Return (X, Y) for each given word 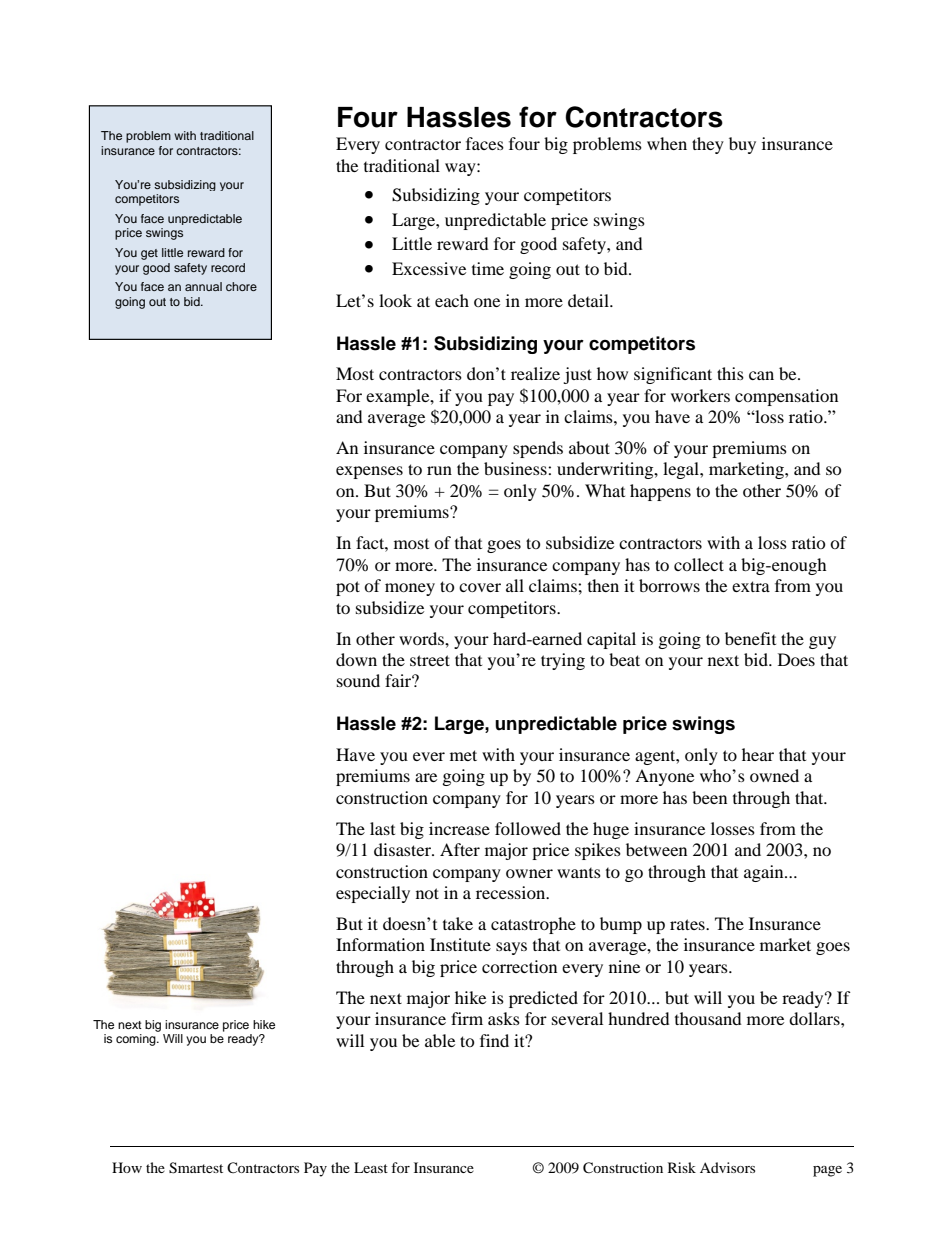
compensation (786, 397)
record (228, 267)
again (765, 873)
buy (742, 145)
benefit (750, 638)
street (430, 660)
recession (512, 892)
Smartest (196, 1168)
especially (373, 894)
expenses (369, 472)
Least (371, 1167)
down (356, 659)
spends (538, 449)
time (488, 268)
